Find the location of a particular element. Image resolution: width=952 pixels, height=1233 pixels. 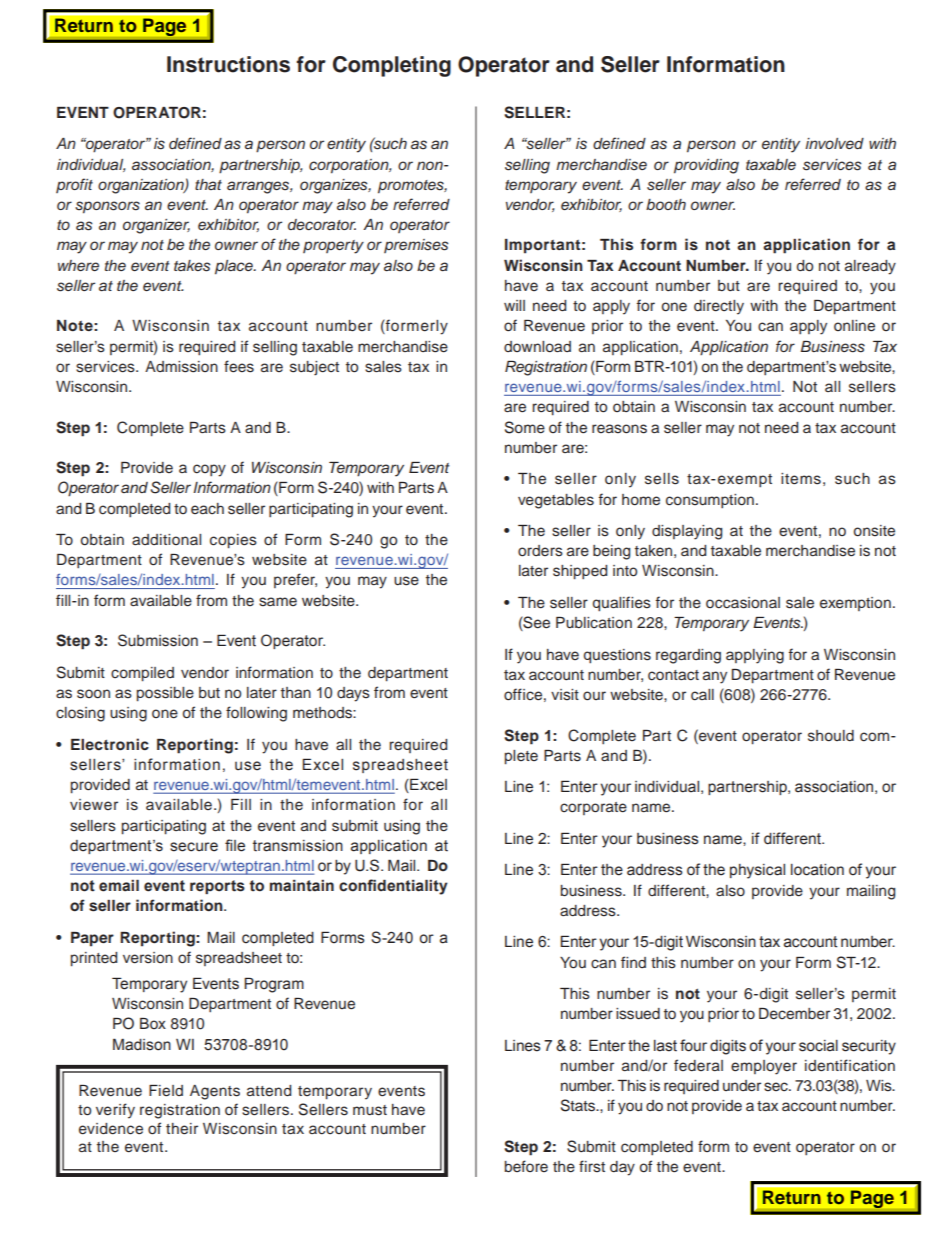

their is located at coordinates (182, 1129).
